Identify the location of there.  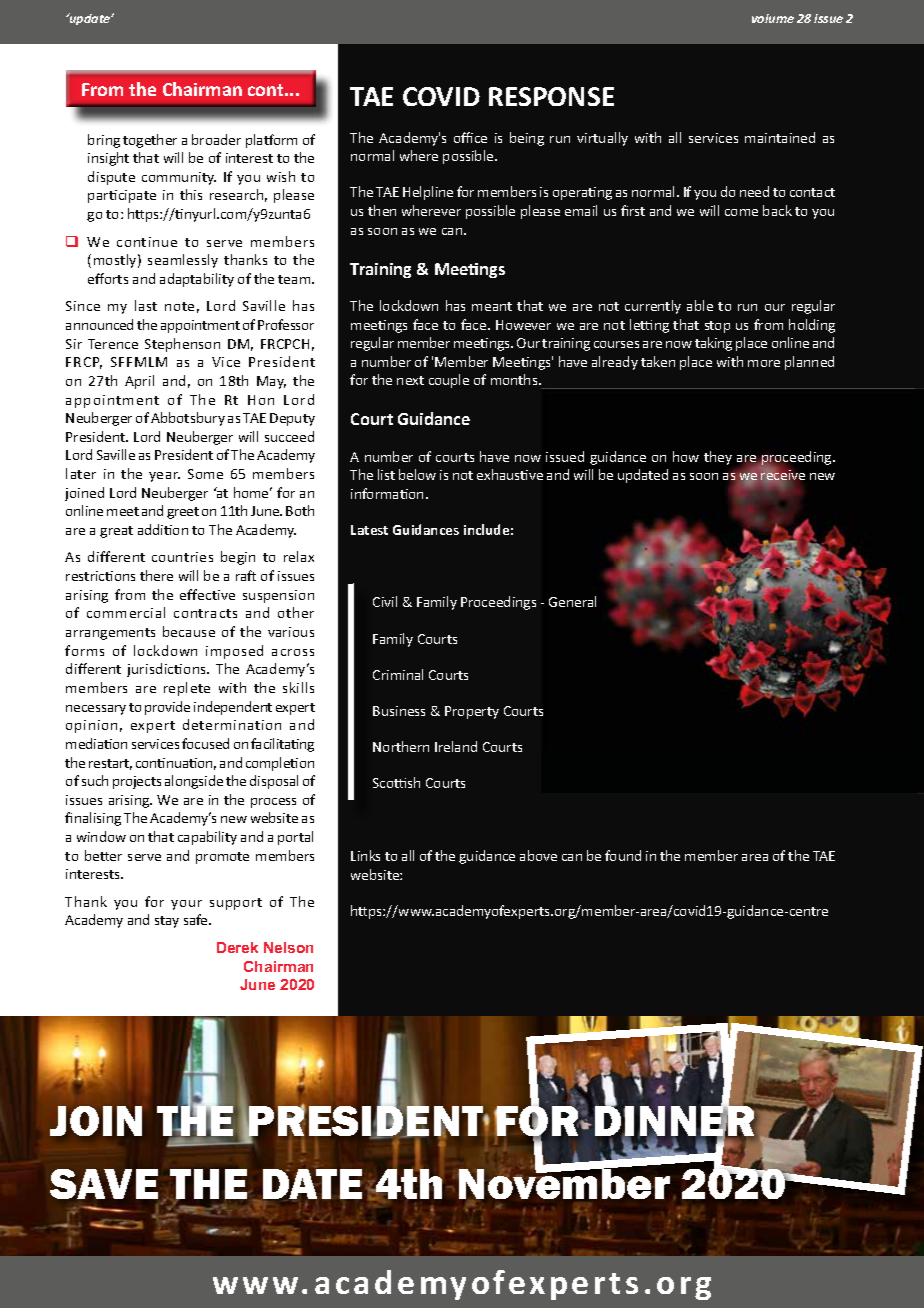
(156, 575).
